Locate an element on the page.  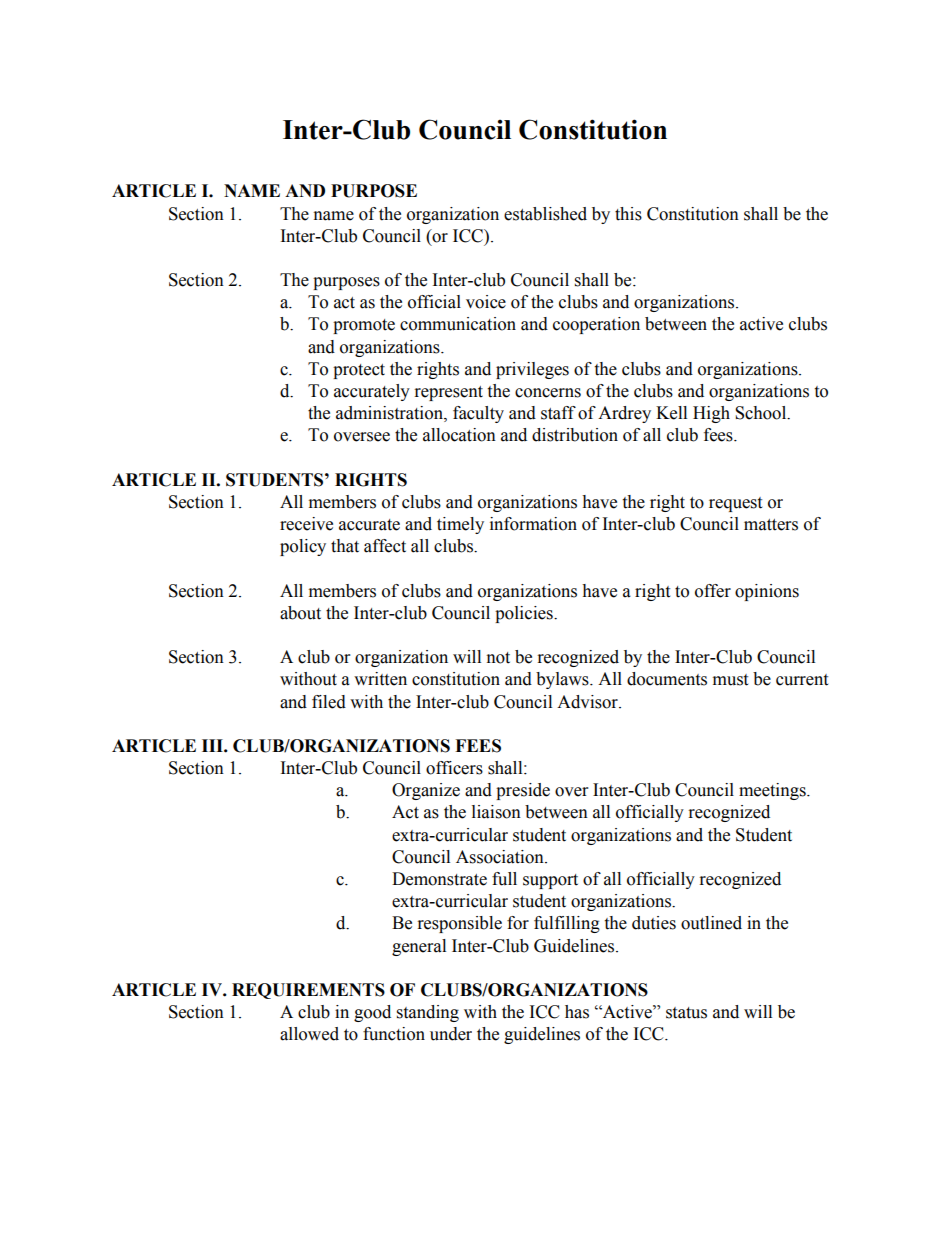
request is located at coordinates (735, 504).
